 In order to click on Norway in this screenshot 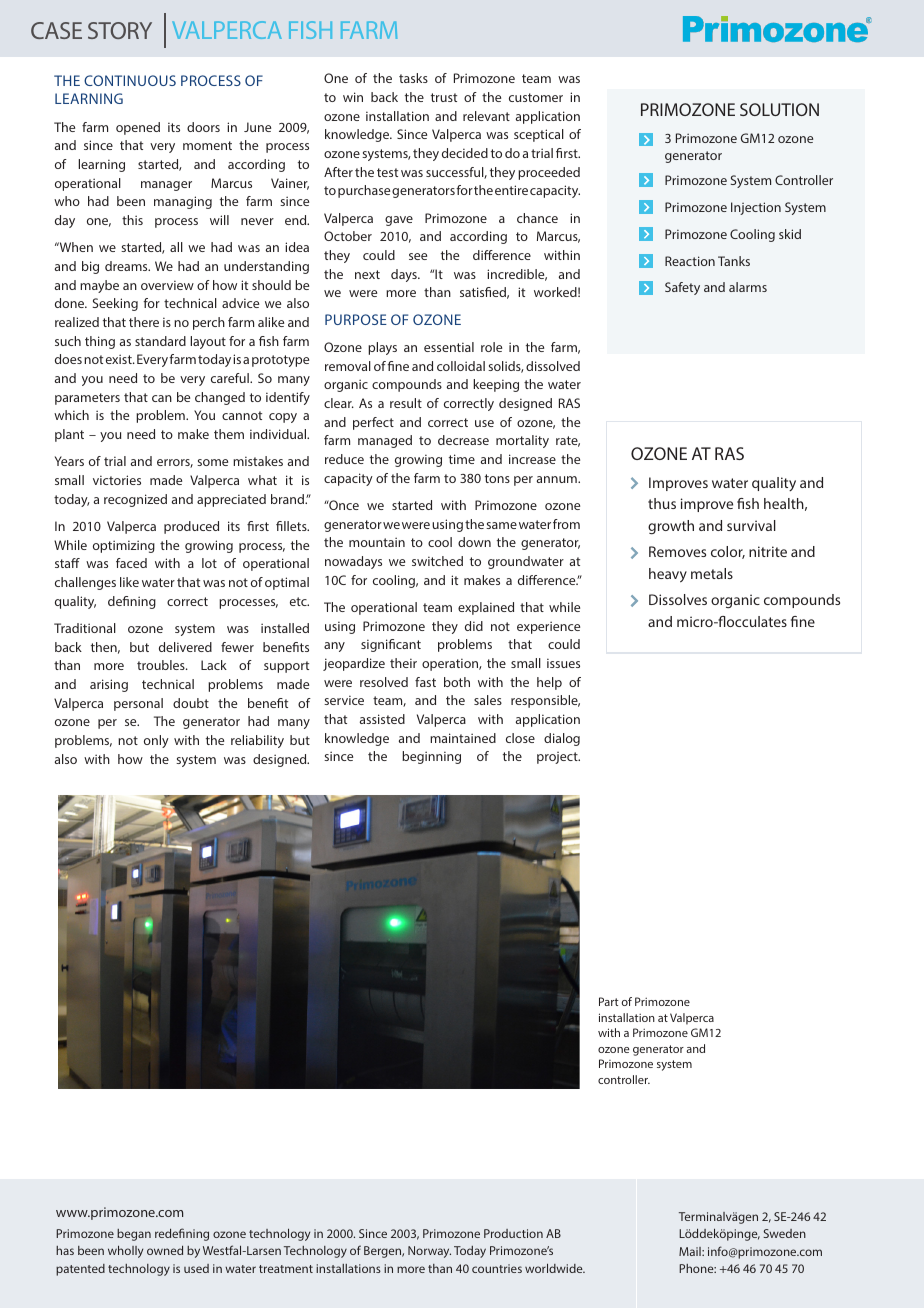, I will do `click(429, 1252)`.
